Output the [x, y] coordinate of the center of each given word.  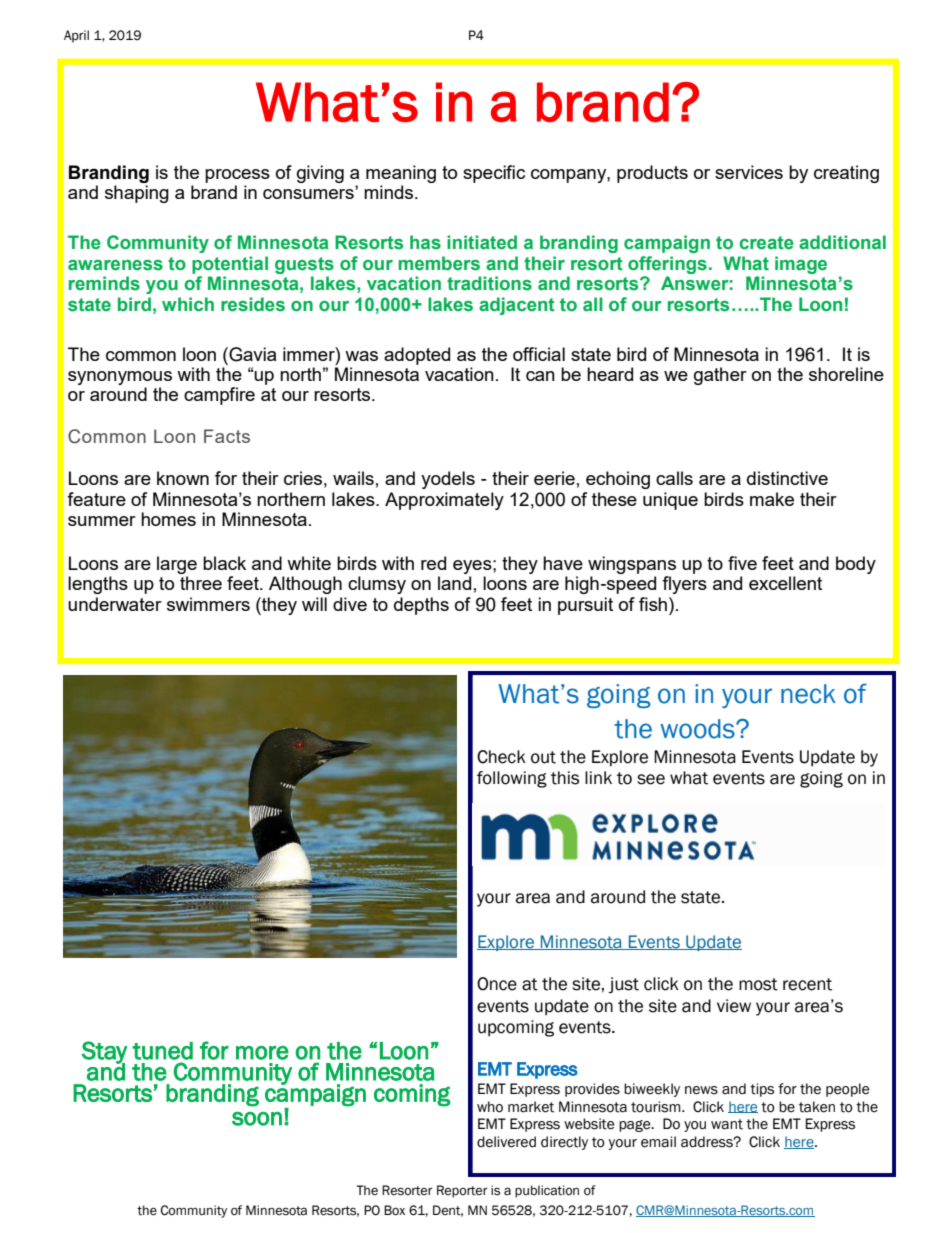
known [183, 478]
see [651, 779]
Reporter [462, 1191]
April [76, 36]
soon [257, 1119]
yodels [448, 480]
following [512, 779]
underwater [115, 604]
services [749, 172]
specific [494, 174]
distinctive [787, 478]
